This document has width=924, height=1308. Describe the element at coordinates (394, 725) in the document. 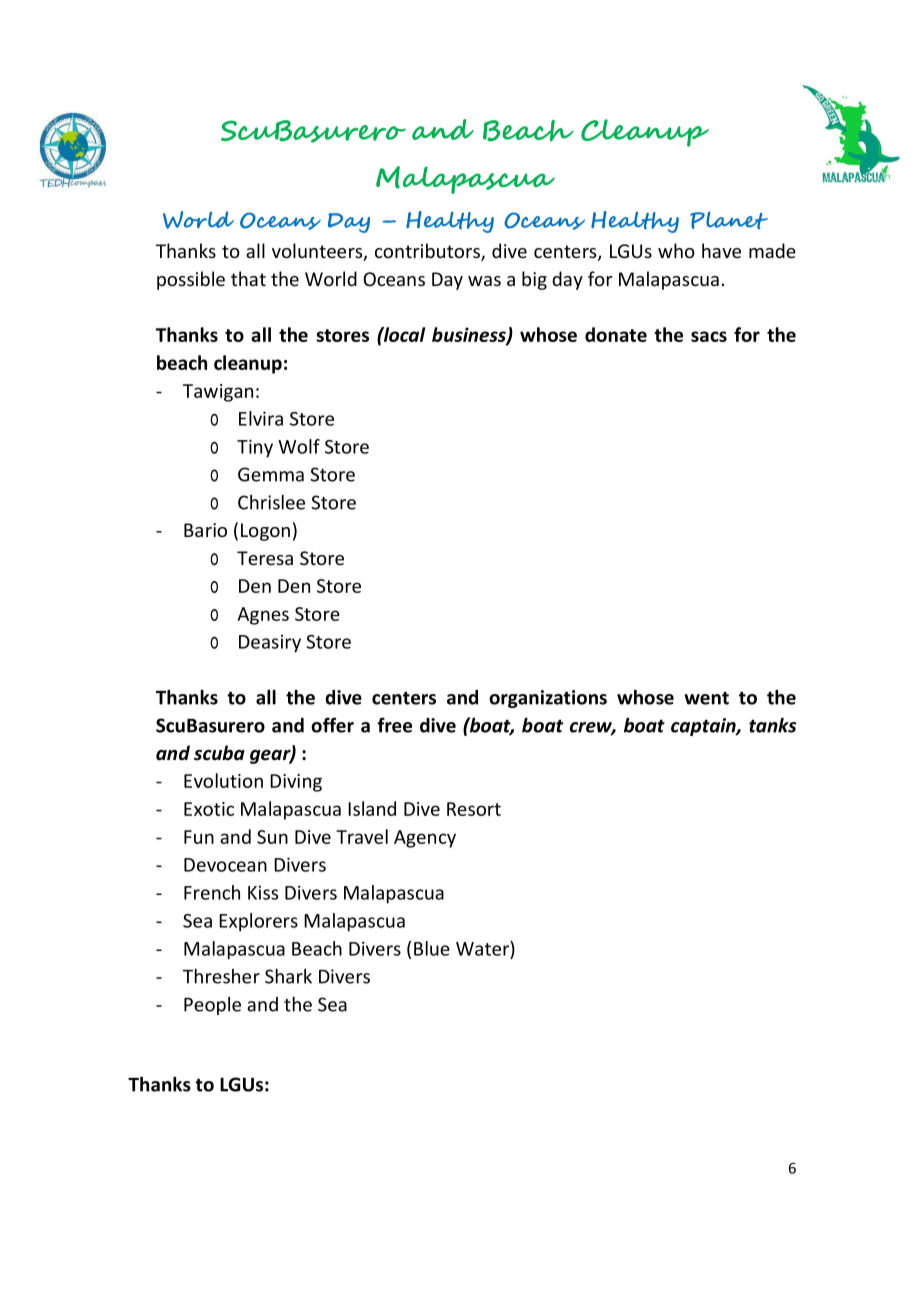

I see `free` at that location.
